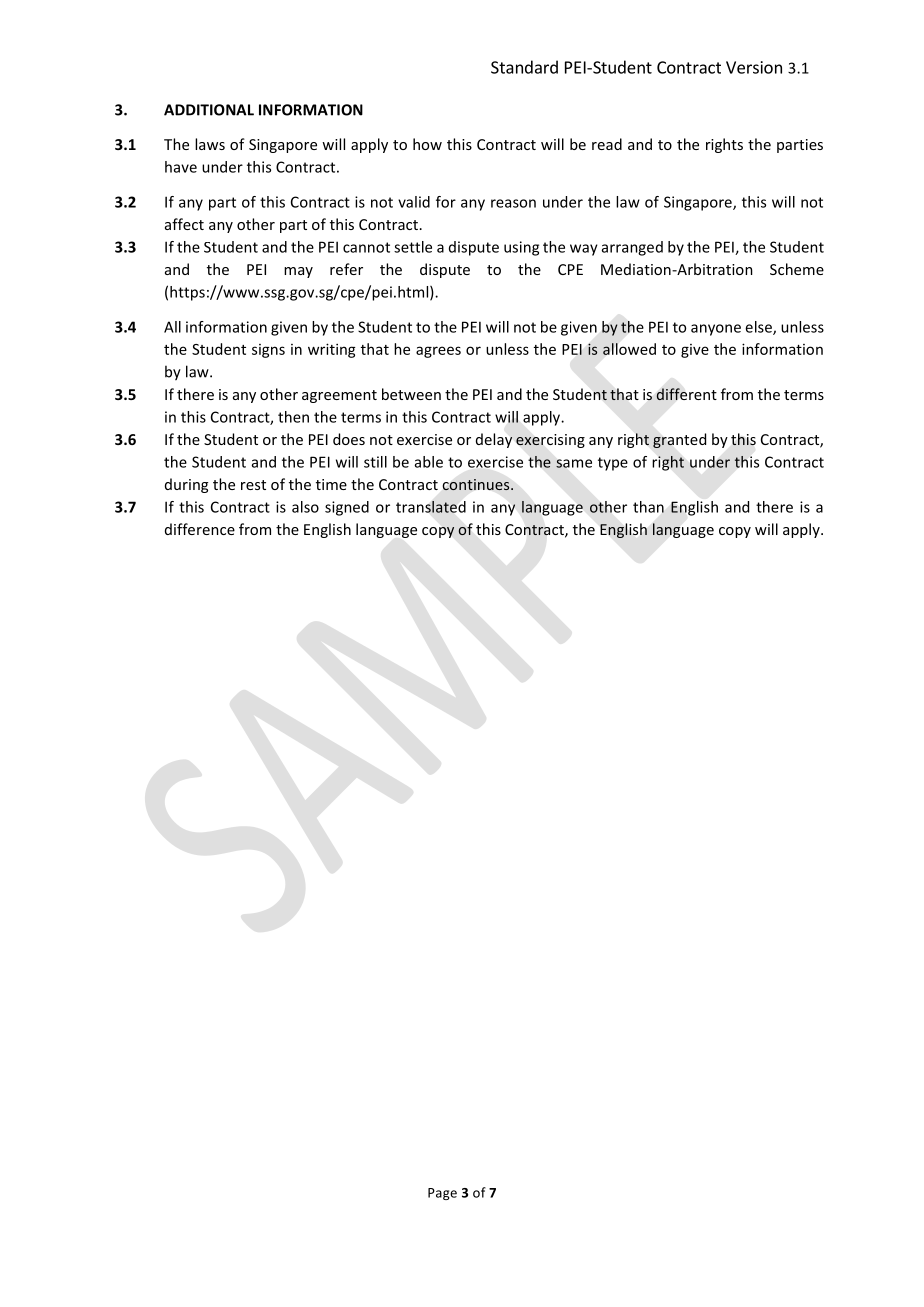 The image size is (924, 1307). What do you see at coordinates (442, 1194) in the page?
I see `Page` at bounding box center [442, 1194].
